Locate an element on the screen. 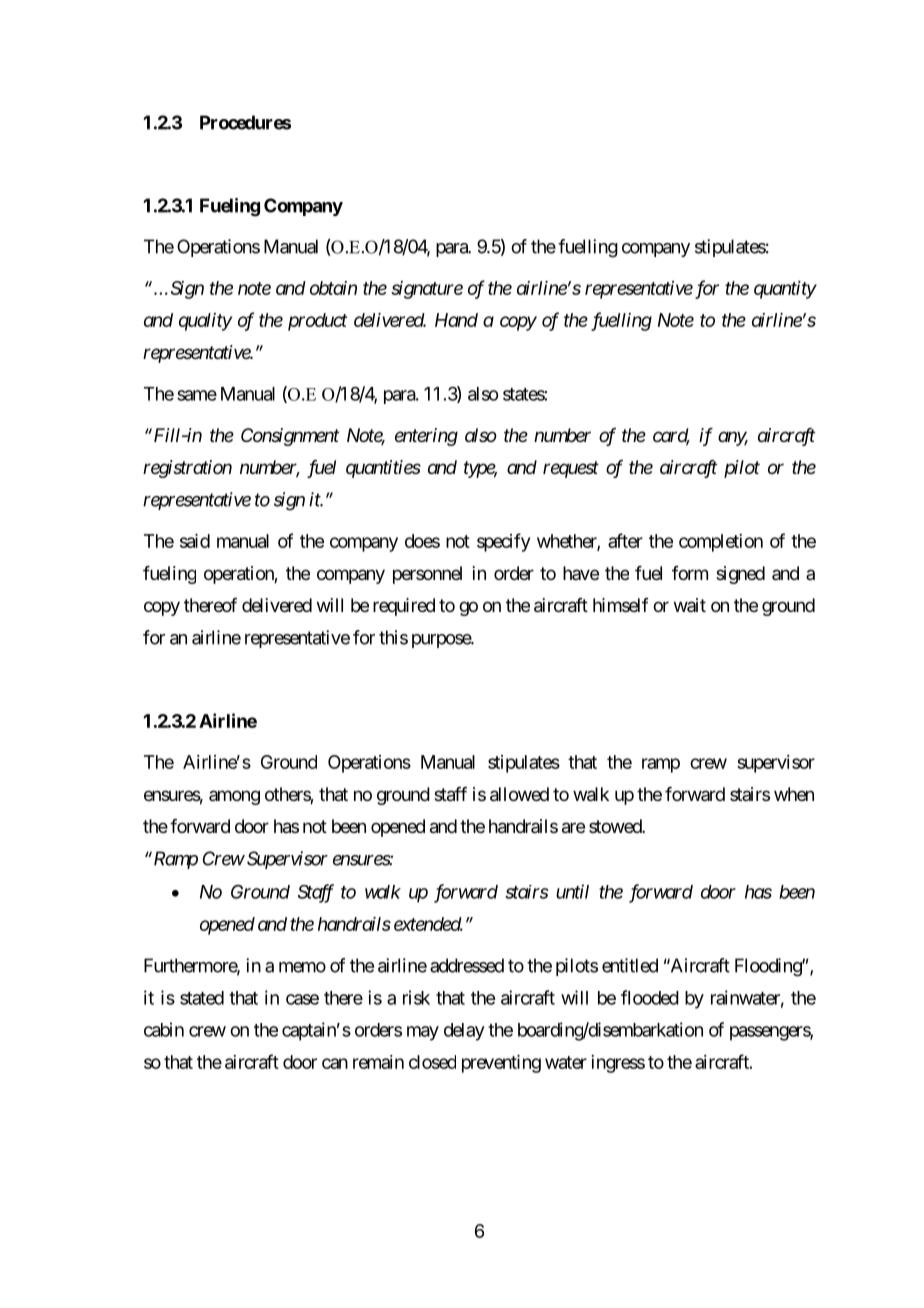  can is located at coordinates (335, 1063).
